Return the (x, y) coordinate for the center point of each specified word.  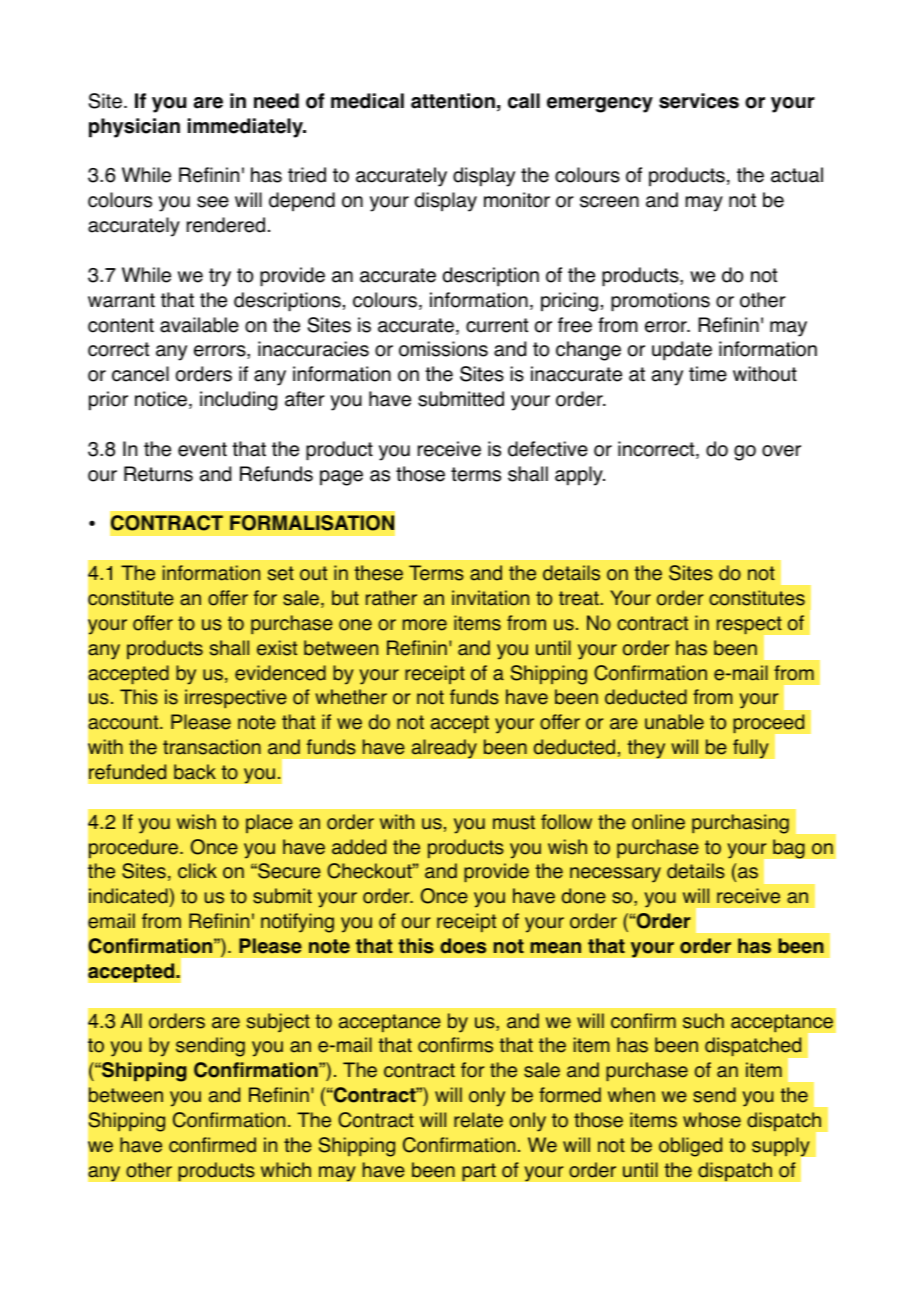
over (781, 451)
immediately (246, 128)
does (463, 946)
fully (751, 749)
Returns (158, 474)
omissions (443, 349)
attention (453, 101)
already (444, 749)
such (703, 1021)
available (199, 325)
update (682, 351)
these (379, 573)
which (286, 1169)
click (197, 871)
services (699, 101)
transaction (212, 747)
